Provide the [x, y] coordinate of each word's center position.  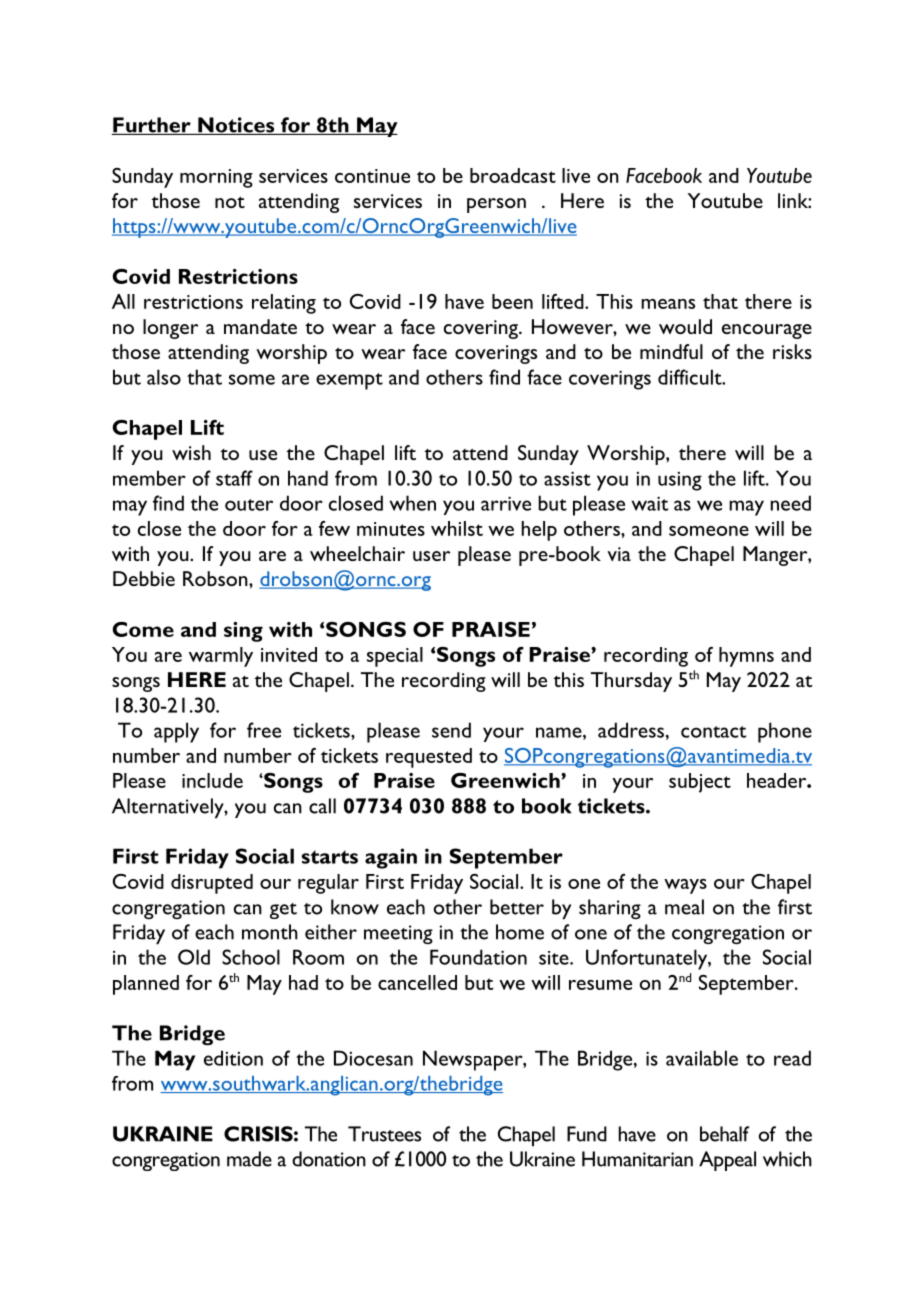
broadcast [513, 175]
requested [429, 758]
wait [650, 503]
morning [216, 178]
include [212, 780]
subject [700, 783]
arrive [506, 503]
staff [234, 478]
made [249, 1159]
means [668, 304]
